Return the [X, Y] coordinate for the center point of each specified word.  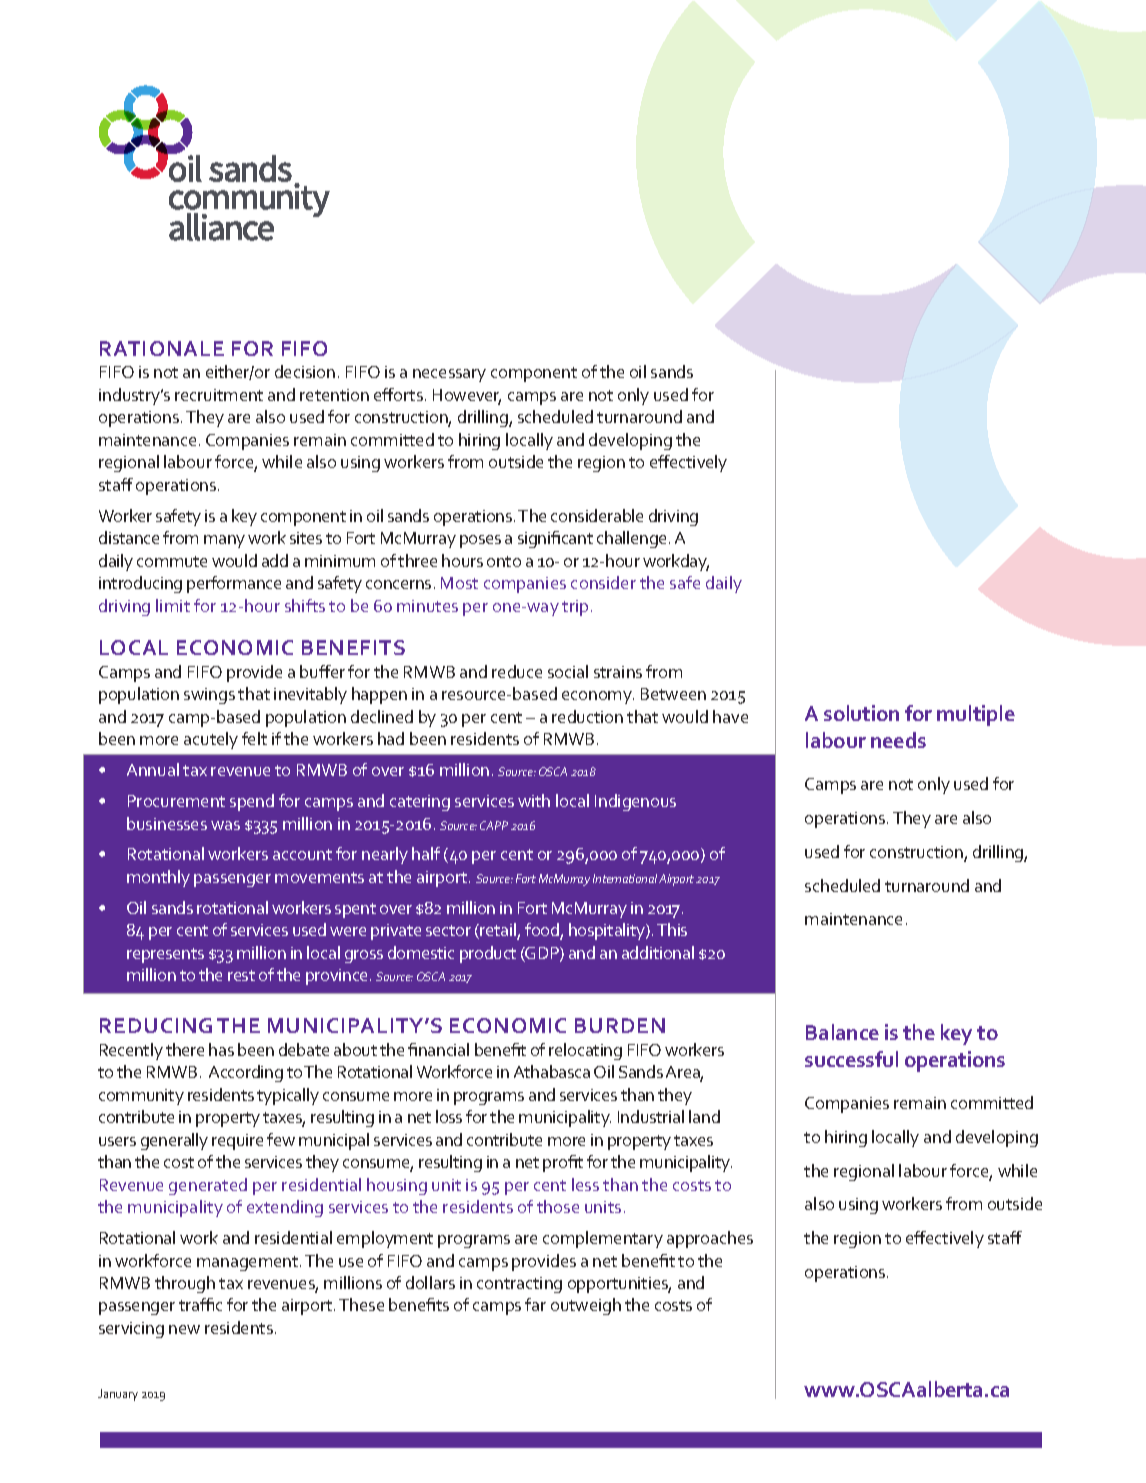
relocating [585, 1051]
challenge [633, 539]
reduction [587, 716]
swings [209, 696]
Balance [842, 1032]
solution [861, 713]
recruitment [219, 395]
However [467, 396]
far [535, 1304]
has [221, 1049]
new [184, 1329]
